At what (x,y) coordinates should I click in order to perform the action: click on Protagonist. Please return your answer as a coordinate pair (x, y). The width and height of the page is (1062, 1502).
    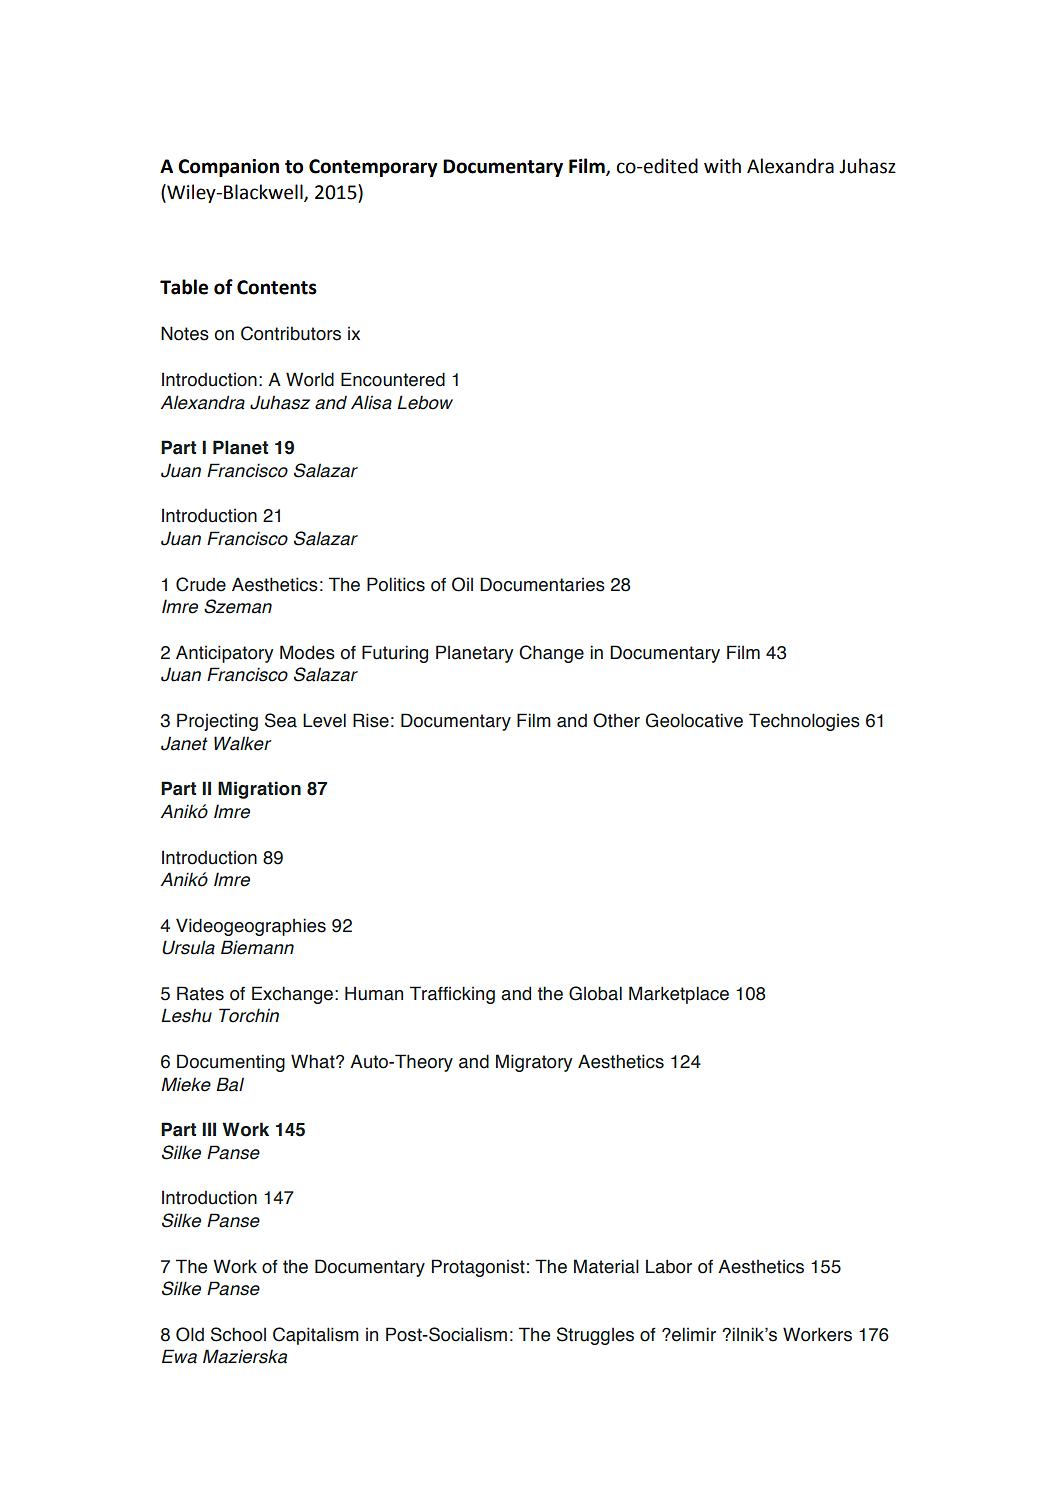
    Looking at the image, I should click on (478, 1268).
